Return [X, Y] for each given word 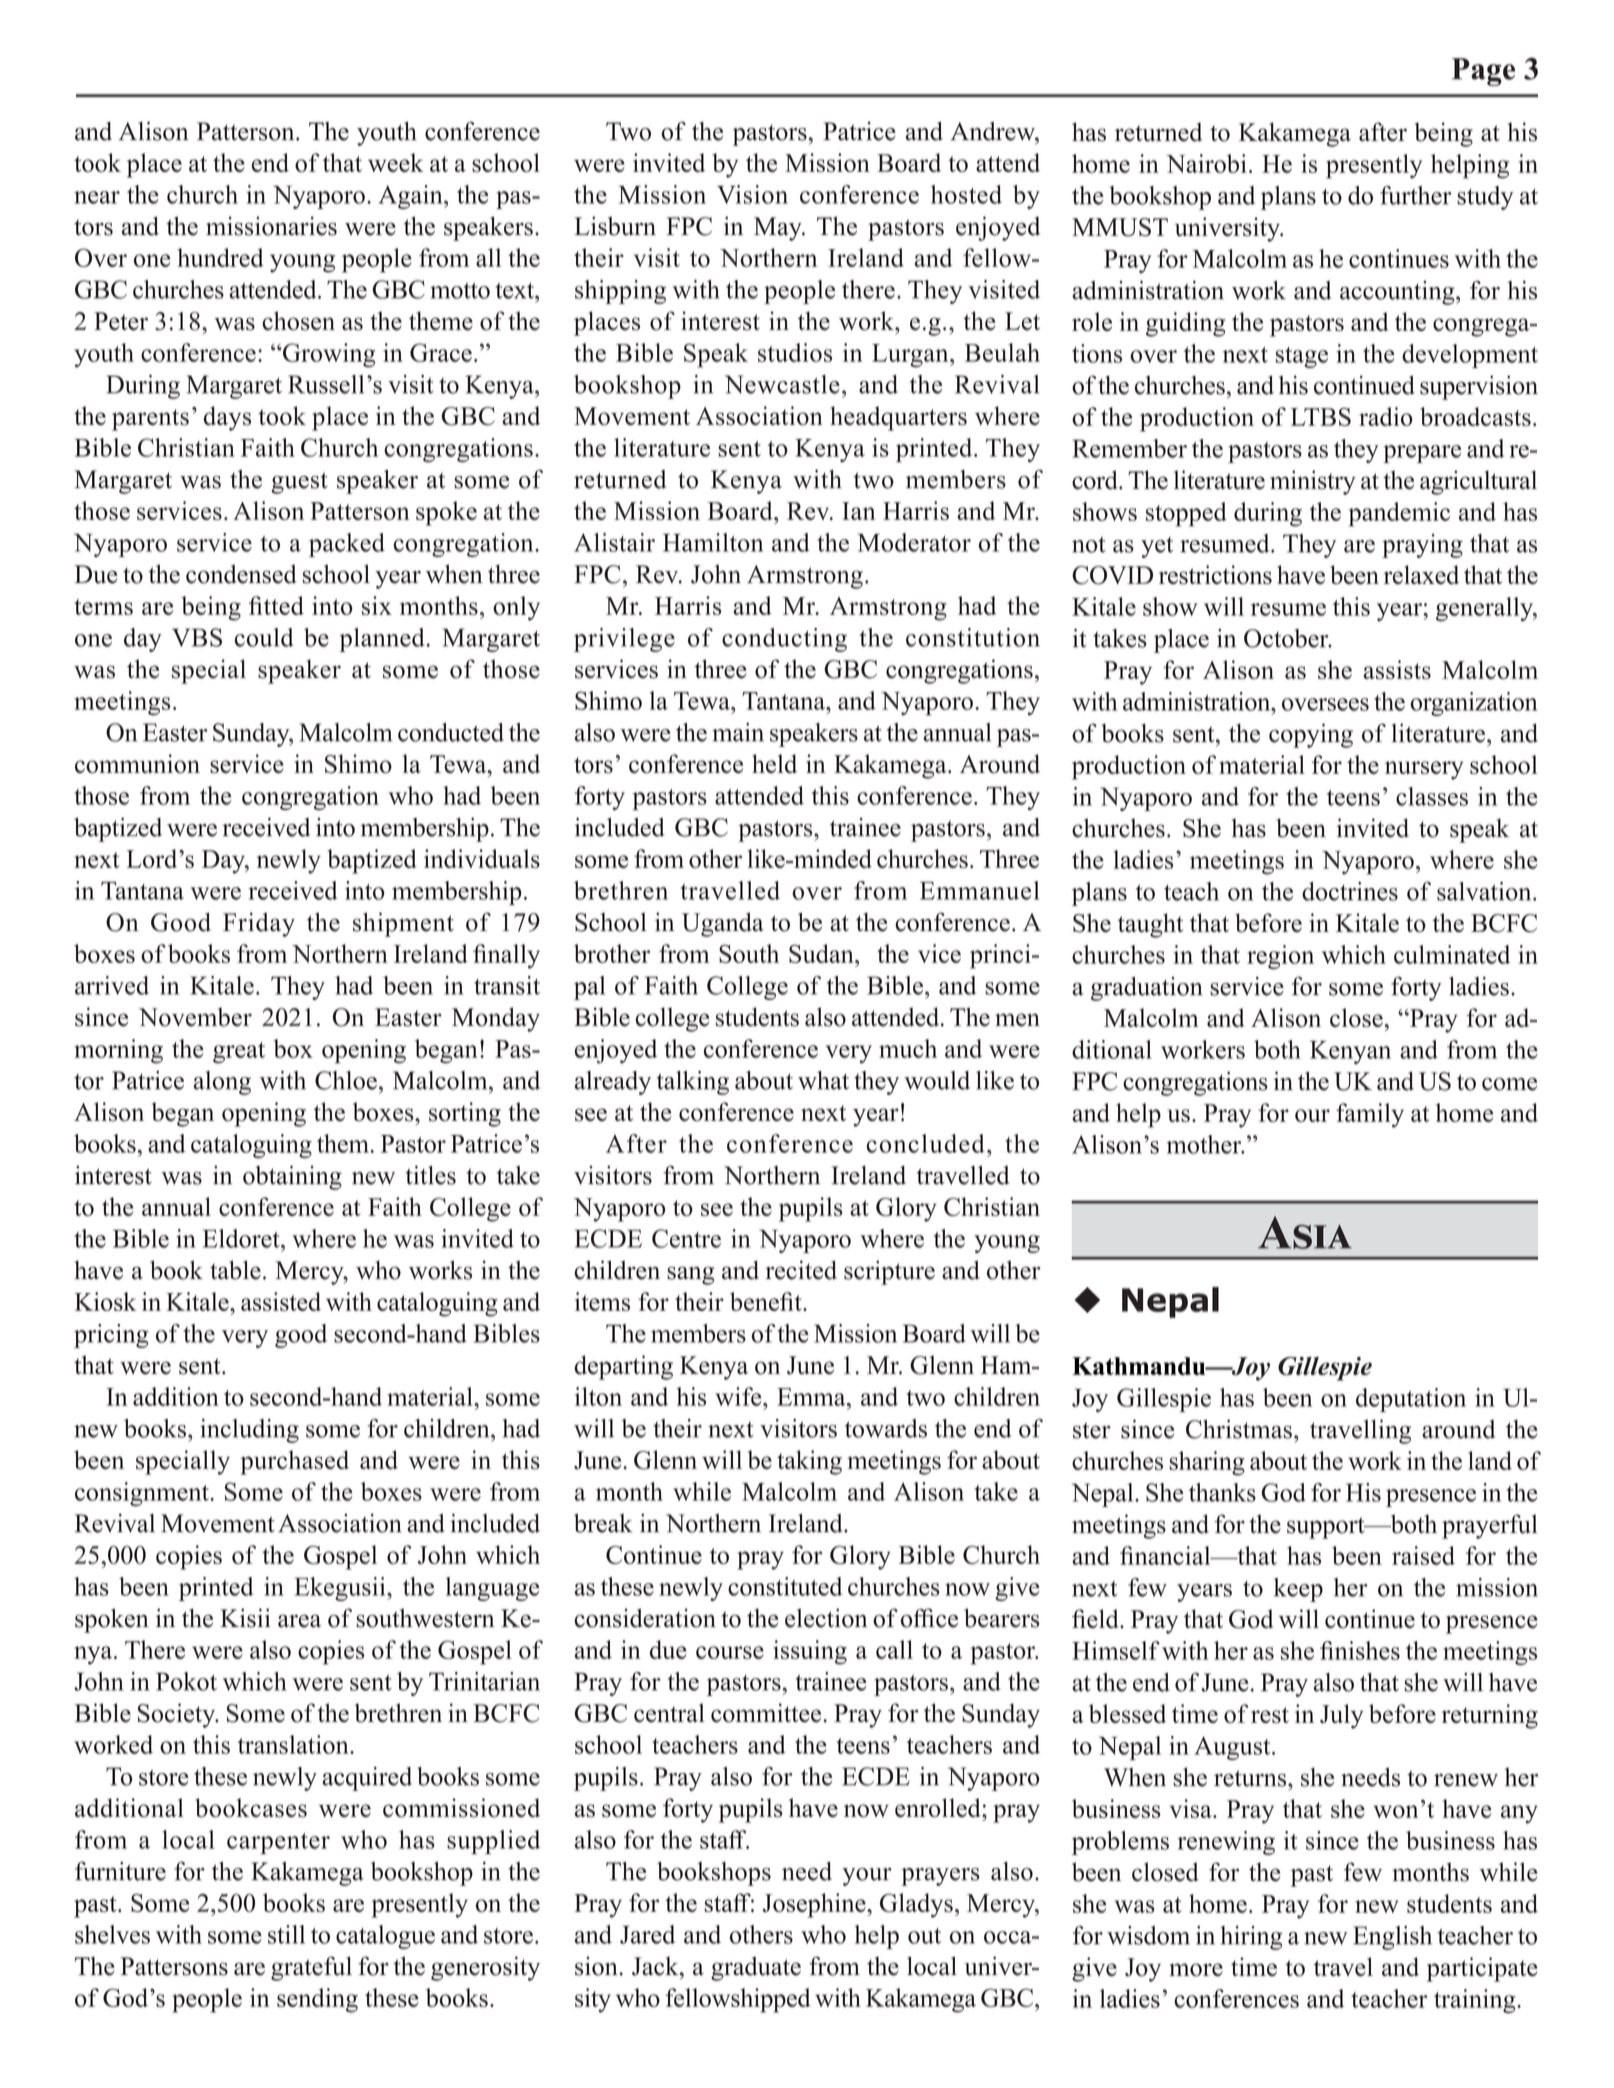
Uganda [723, 924]
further [1416, 195]
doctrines [1350, 891]
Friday [259, 924]
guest [299, 483]
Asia [1305, 1232]
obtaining [292, 1177]
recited [801, 1270]
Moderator [914, 542]
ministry [1313, 482]
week [395, 162]
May [779, 229]
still [286, 1934]
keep [1298, 1590]
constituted [785, 1586]
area [299, 1621]
